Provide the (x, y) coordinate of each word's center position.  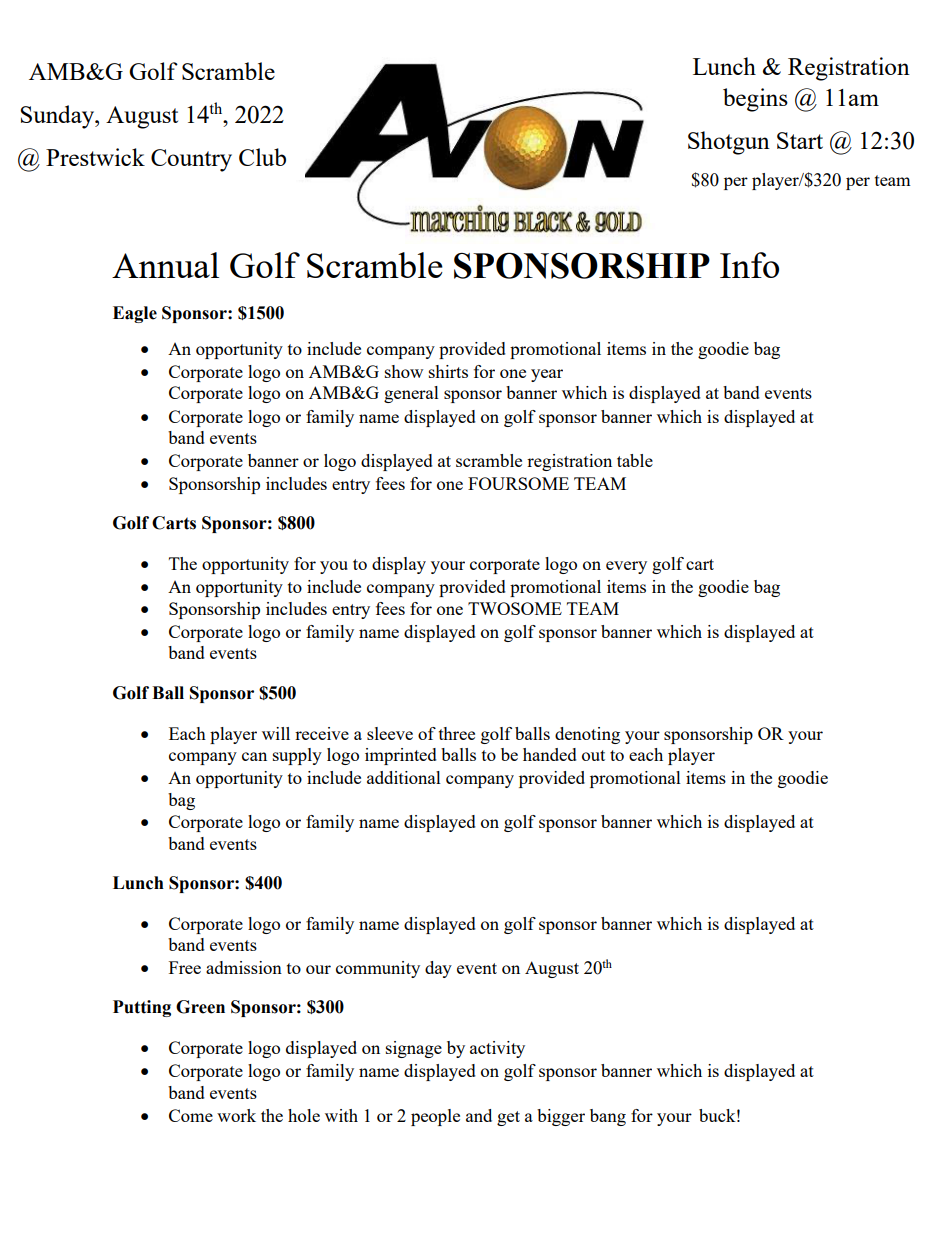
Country (191, 160)
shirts (448, 371)
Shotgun (729, 143)
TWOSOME (515, 608)
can (254, 756)
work (236, 1115)
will (276, 733)
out (593, 755)
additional (404, 777)
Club (262, 157)
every (626, 567)
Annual (165, 265)
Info (749, 265)
